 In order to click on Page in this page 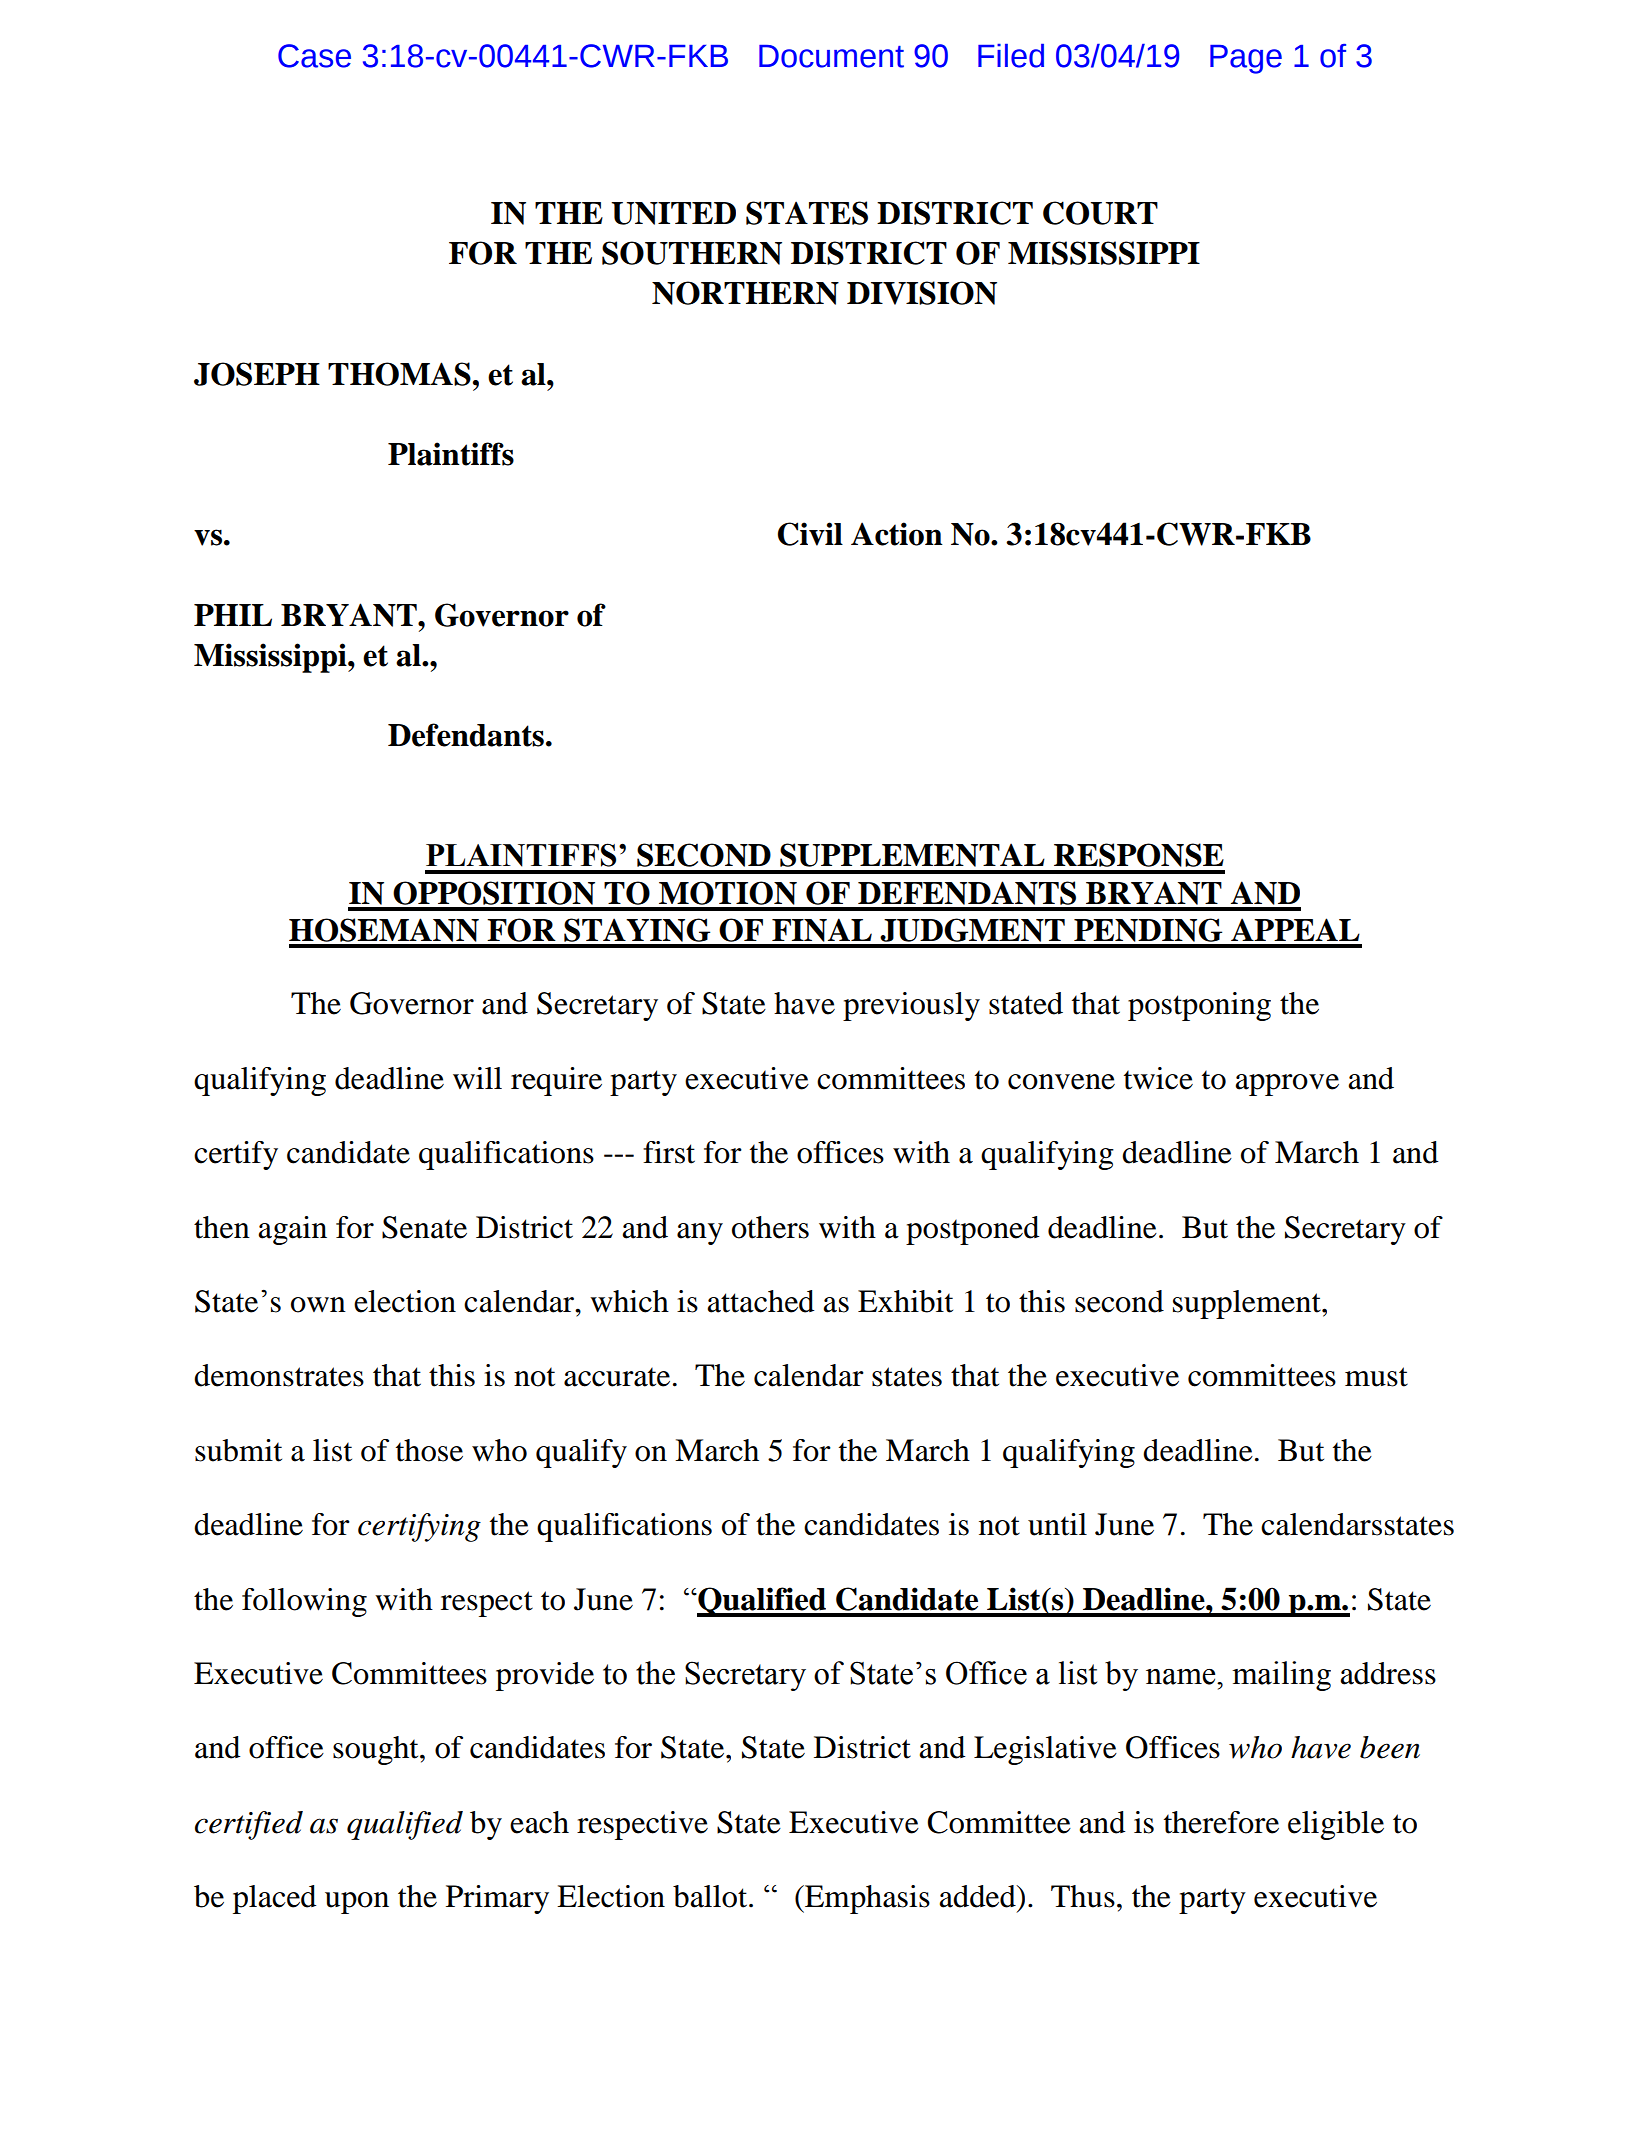, I will do `click(1246, 59)`.
